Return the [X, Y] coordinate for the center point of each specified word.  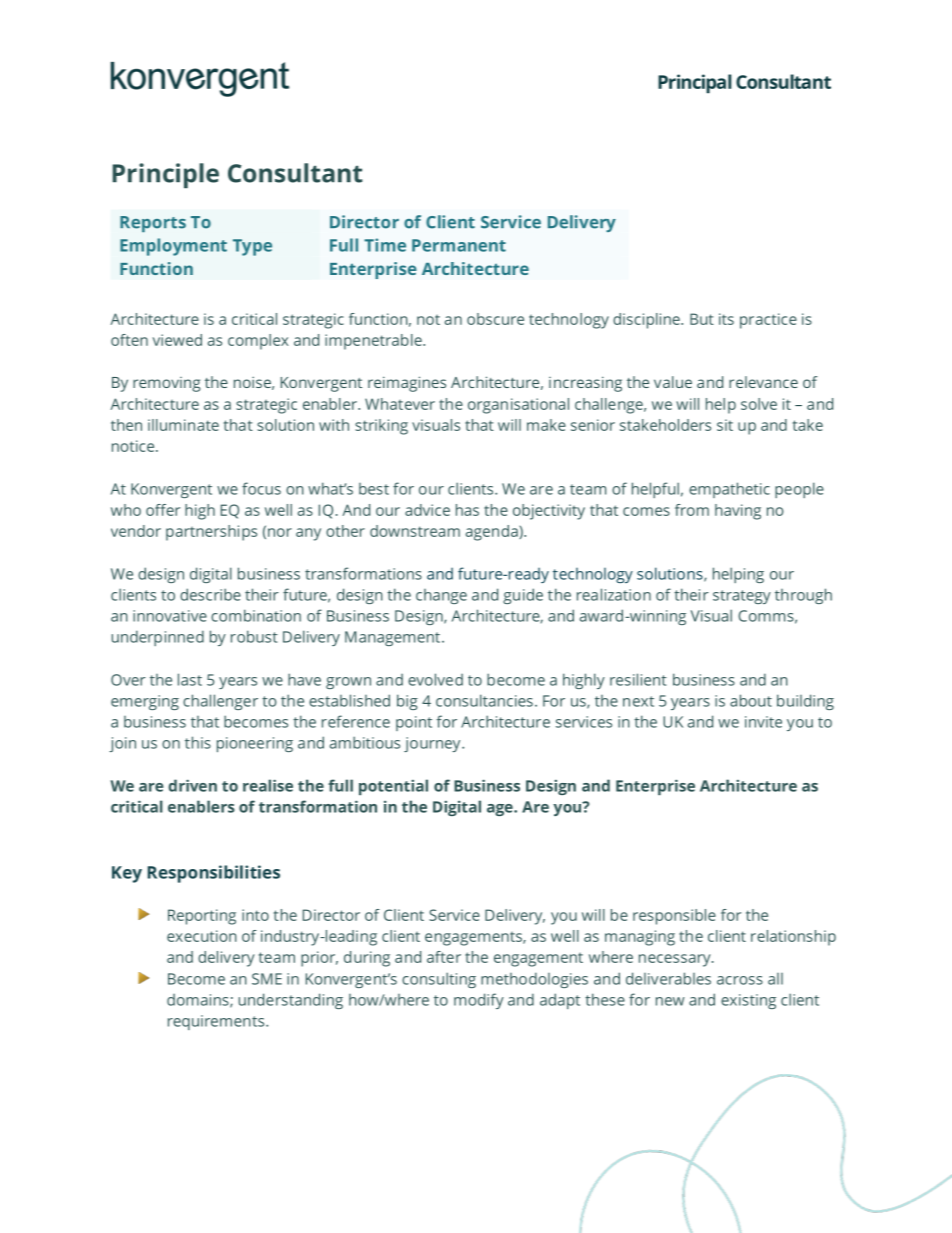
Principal [695, 84]
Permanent [459, 245]
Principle [165, 175]
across [740, 980]
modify [479, 1001]
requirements [217, 1022]
